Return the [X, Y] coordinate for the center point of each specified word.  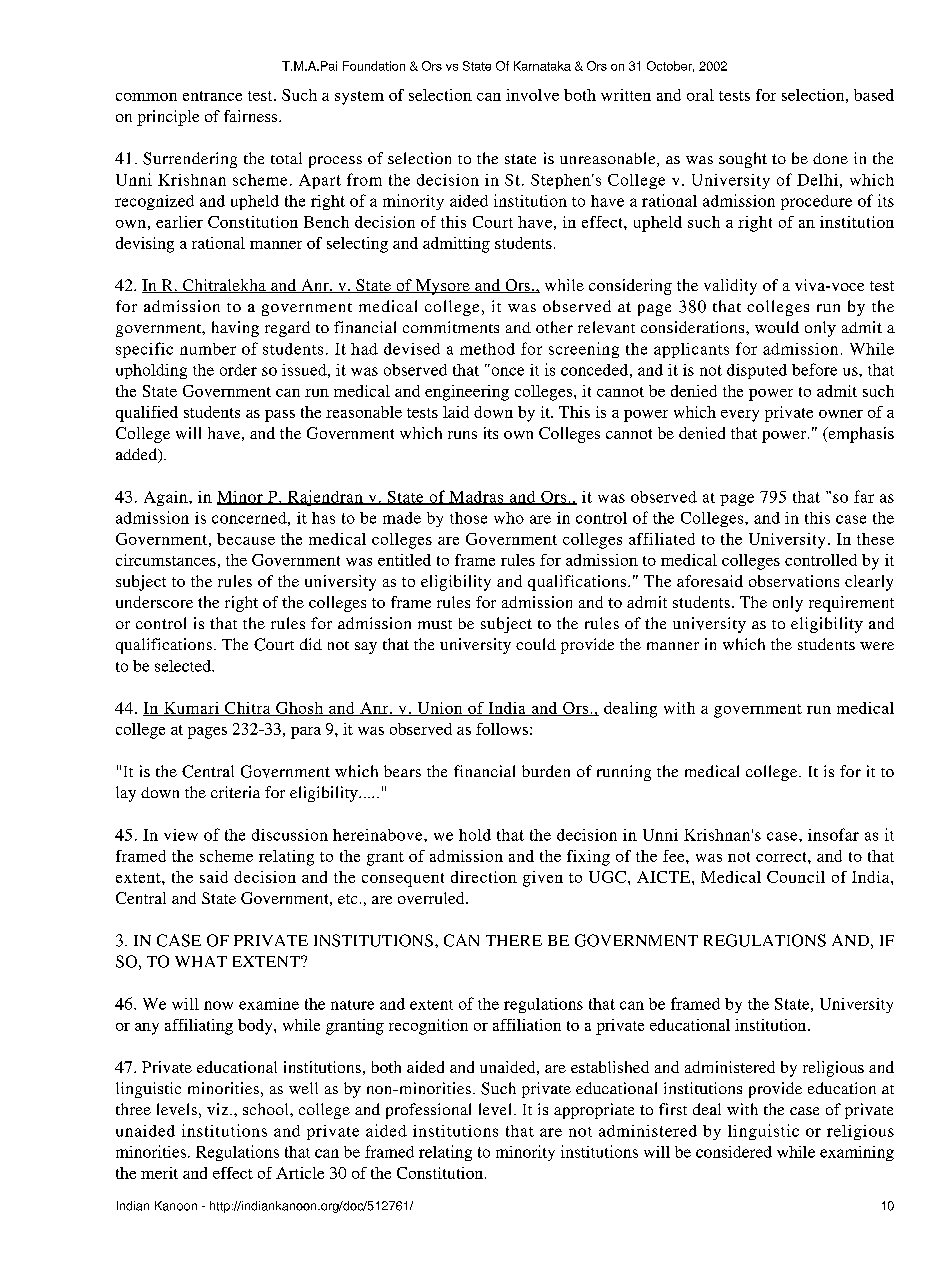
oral [700, 95]
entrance [212, 96]
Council [796, 877]
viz [219, 1109]
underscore [154, 602]
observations [794, 581]
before [814, 369]
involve [532, 95]
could [536, 644]
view [181, 835]
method [487, 349]
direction [484, 877]
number [208, 349]
